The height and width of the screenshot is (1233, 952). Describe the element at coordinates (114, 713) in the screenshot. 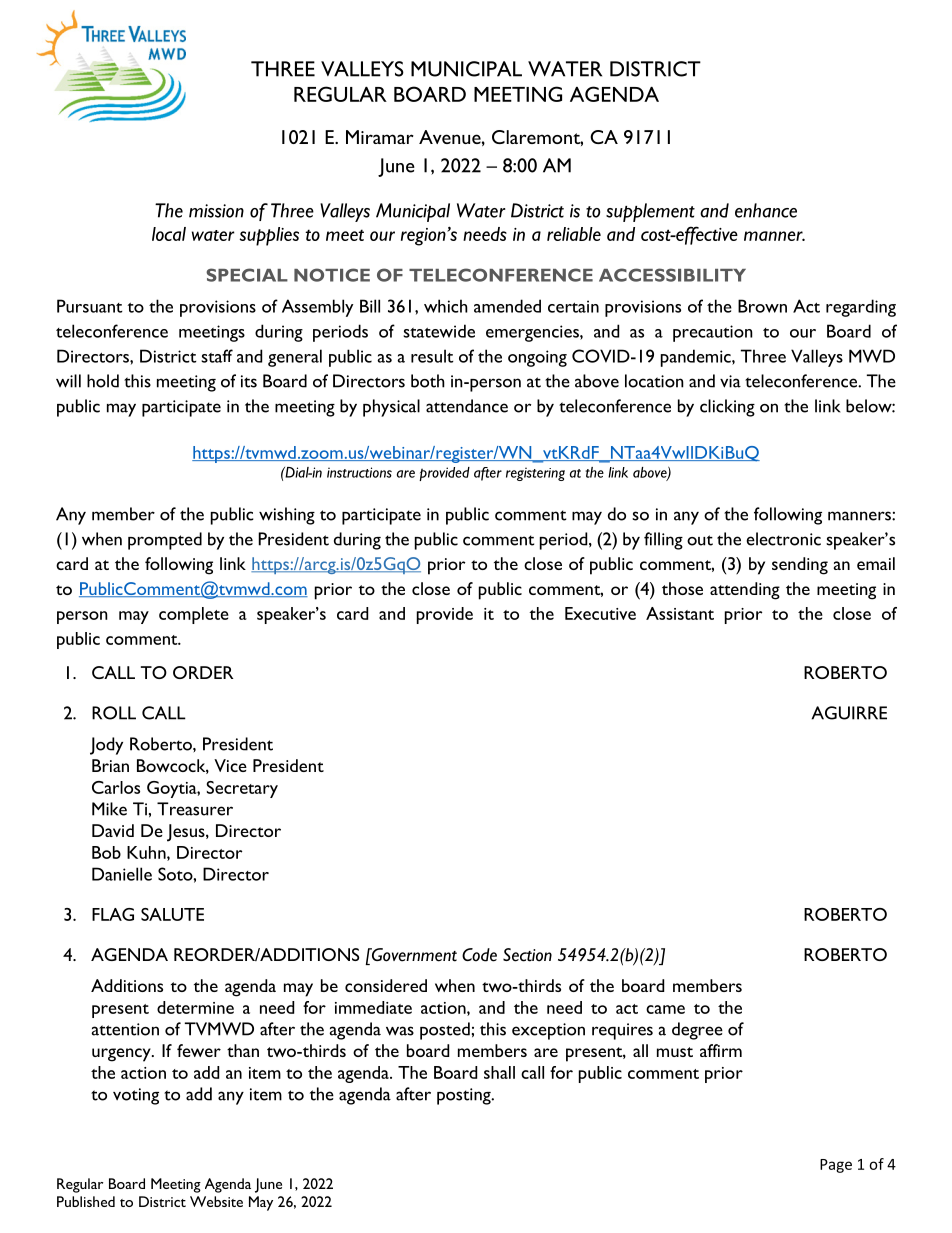

I see `ROLL` at that location.
